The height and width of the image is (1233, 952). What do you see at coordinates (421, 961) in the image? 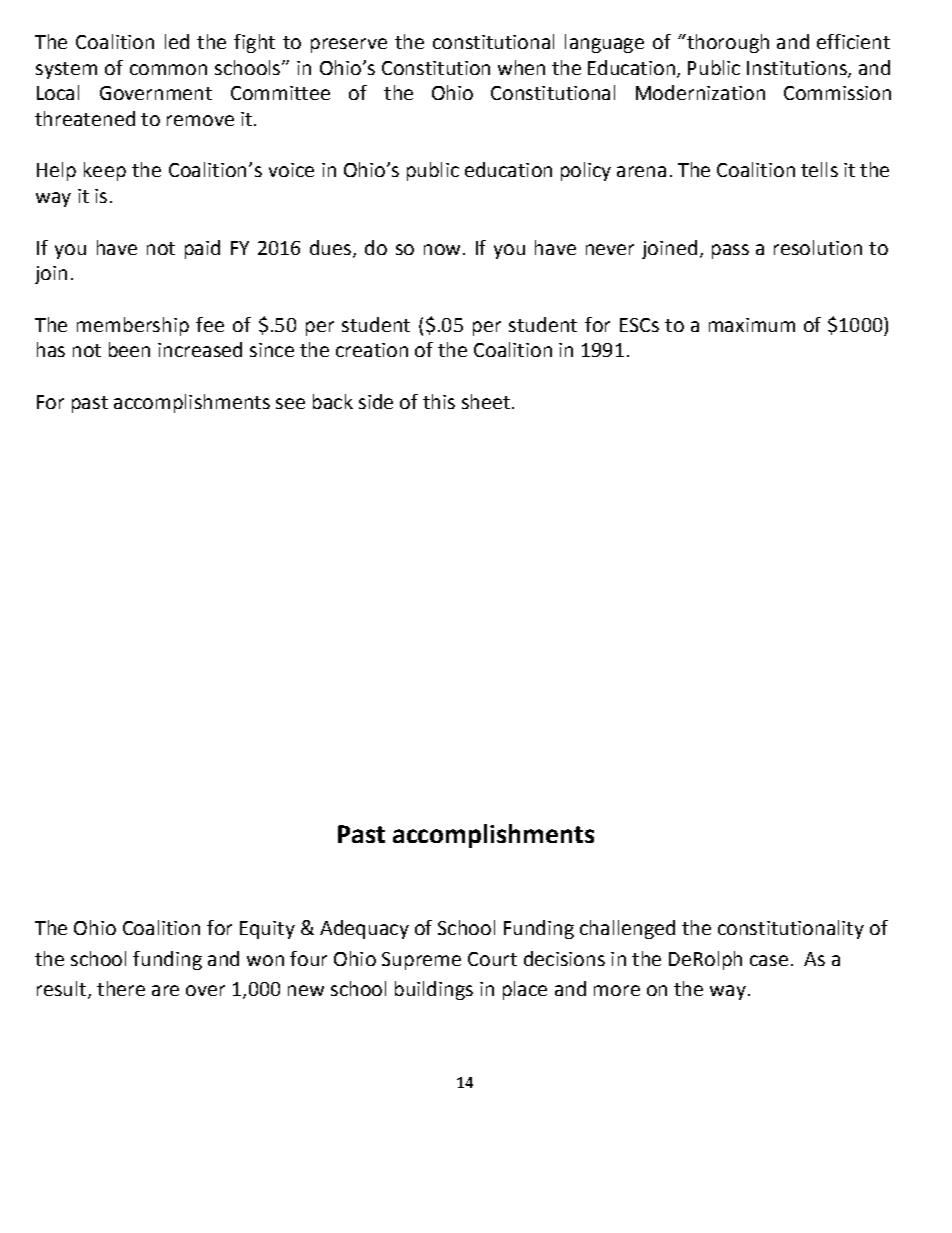
I see `Supreme` at bounding box center [421, 961].
